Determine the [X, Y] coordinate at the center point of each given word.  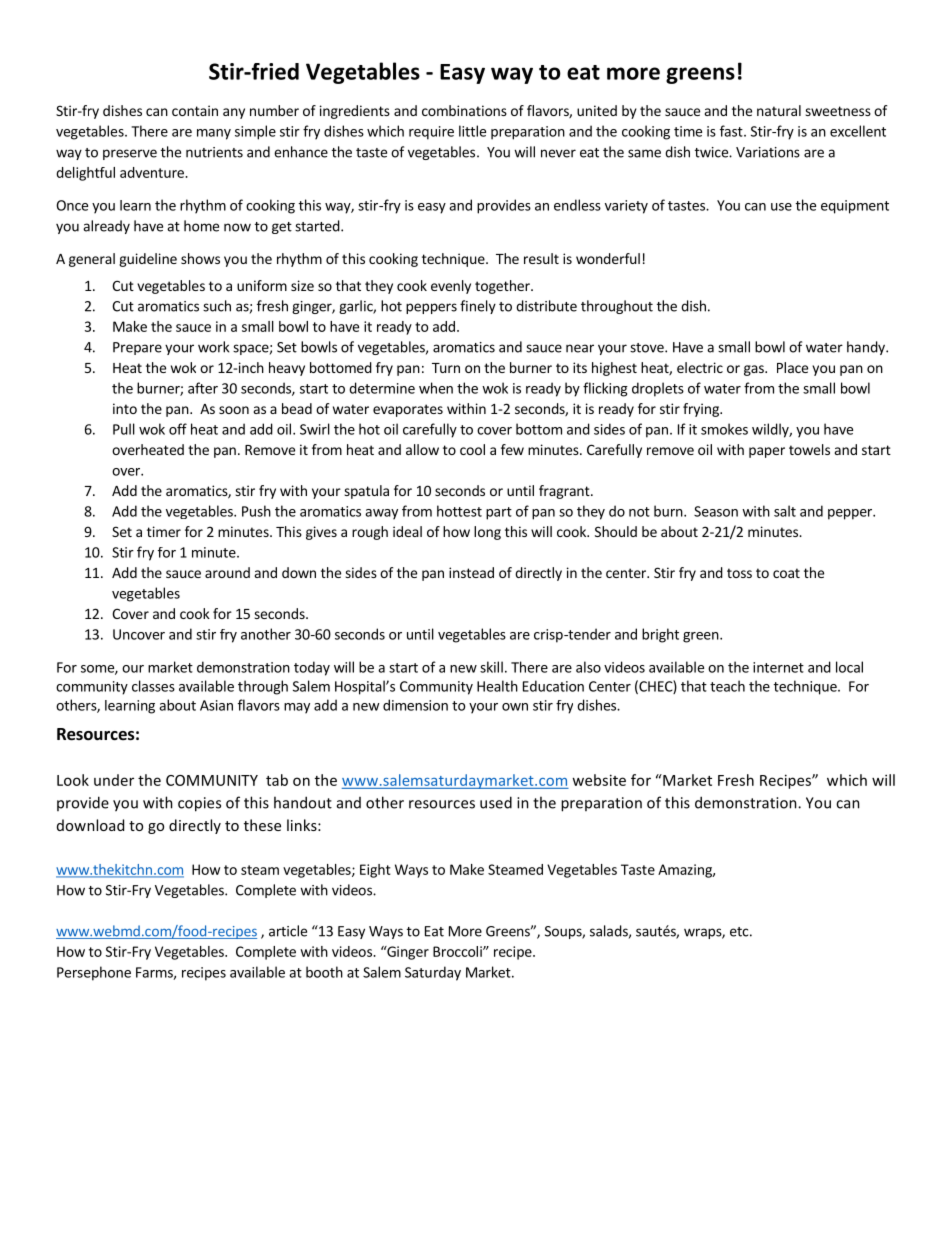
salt [785, 511]
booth [324, 972]
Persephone [94, 973]
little [472, 131]
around [227, 572]
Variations [768, 152]
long [487, 533]
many [214, 134]
